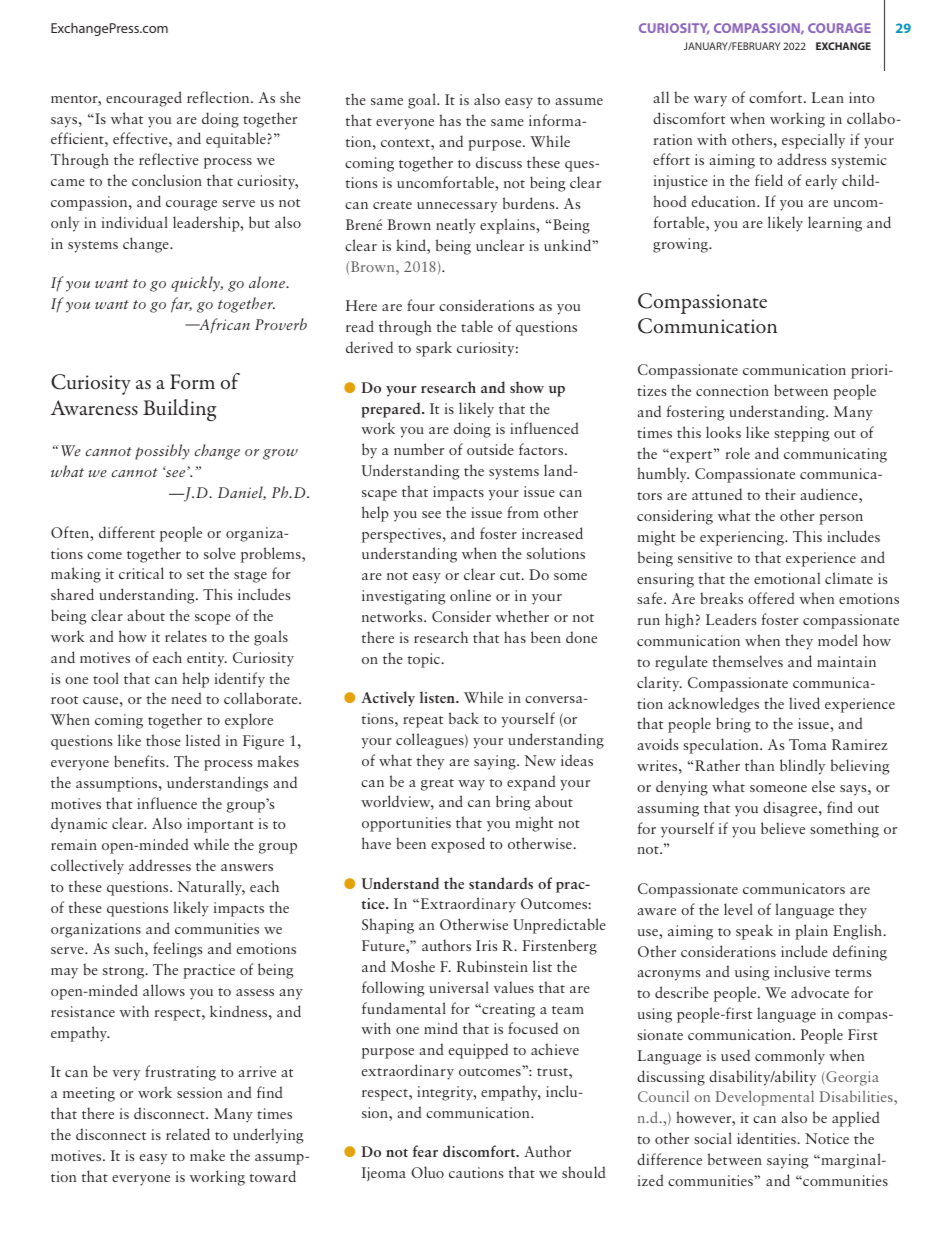  I want to click on important, so click(220, 825).
